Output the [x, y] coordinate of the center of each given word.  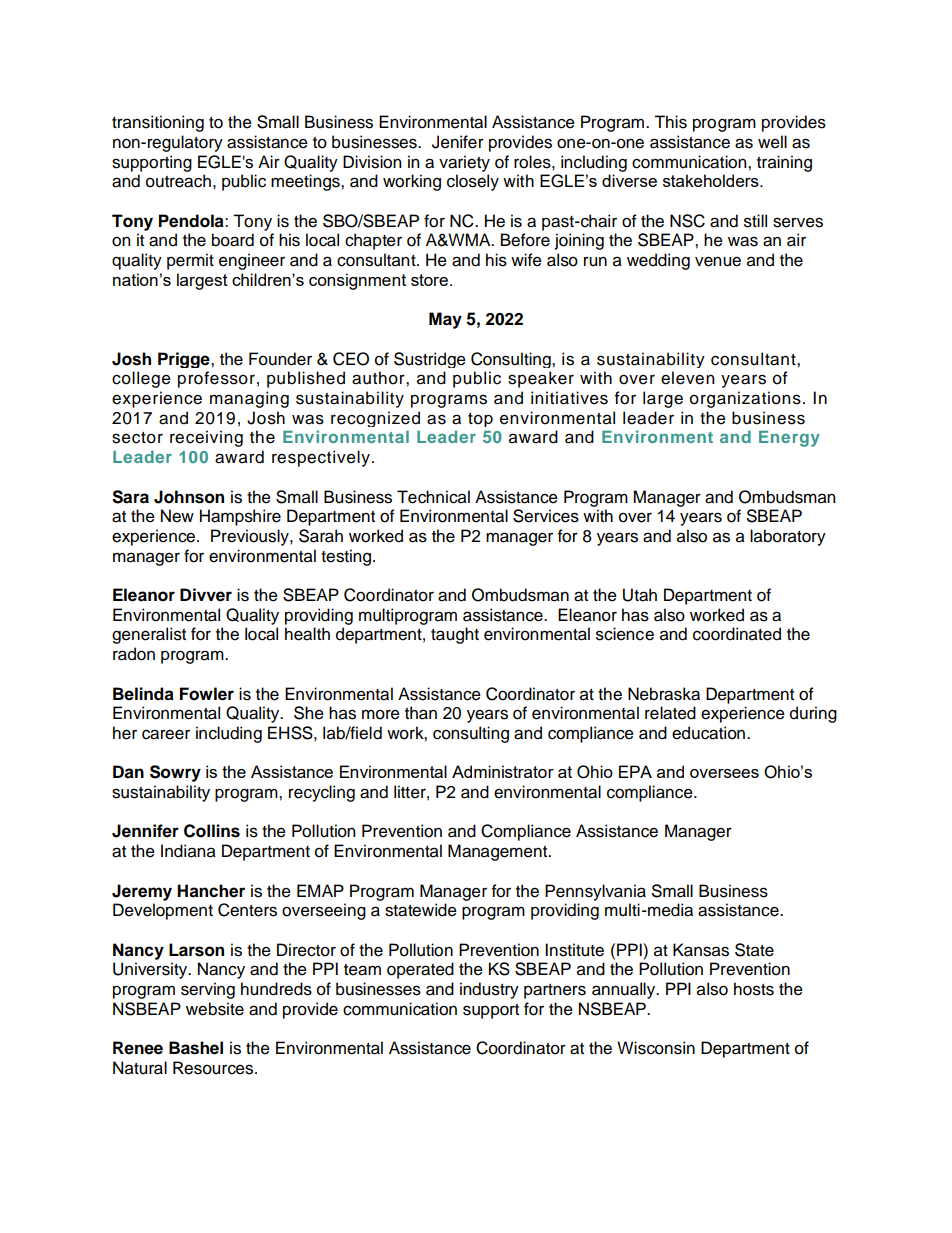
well [772, 142]
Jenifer [458, 142]
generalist [149, 635]
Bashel [196, 1048]
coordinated [737, 634]
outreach [178, 181]
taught [455, 635]
